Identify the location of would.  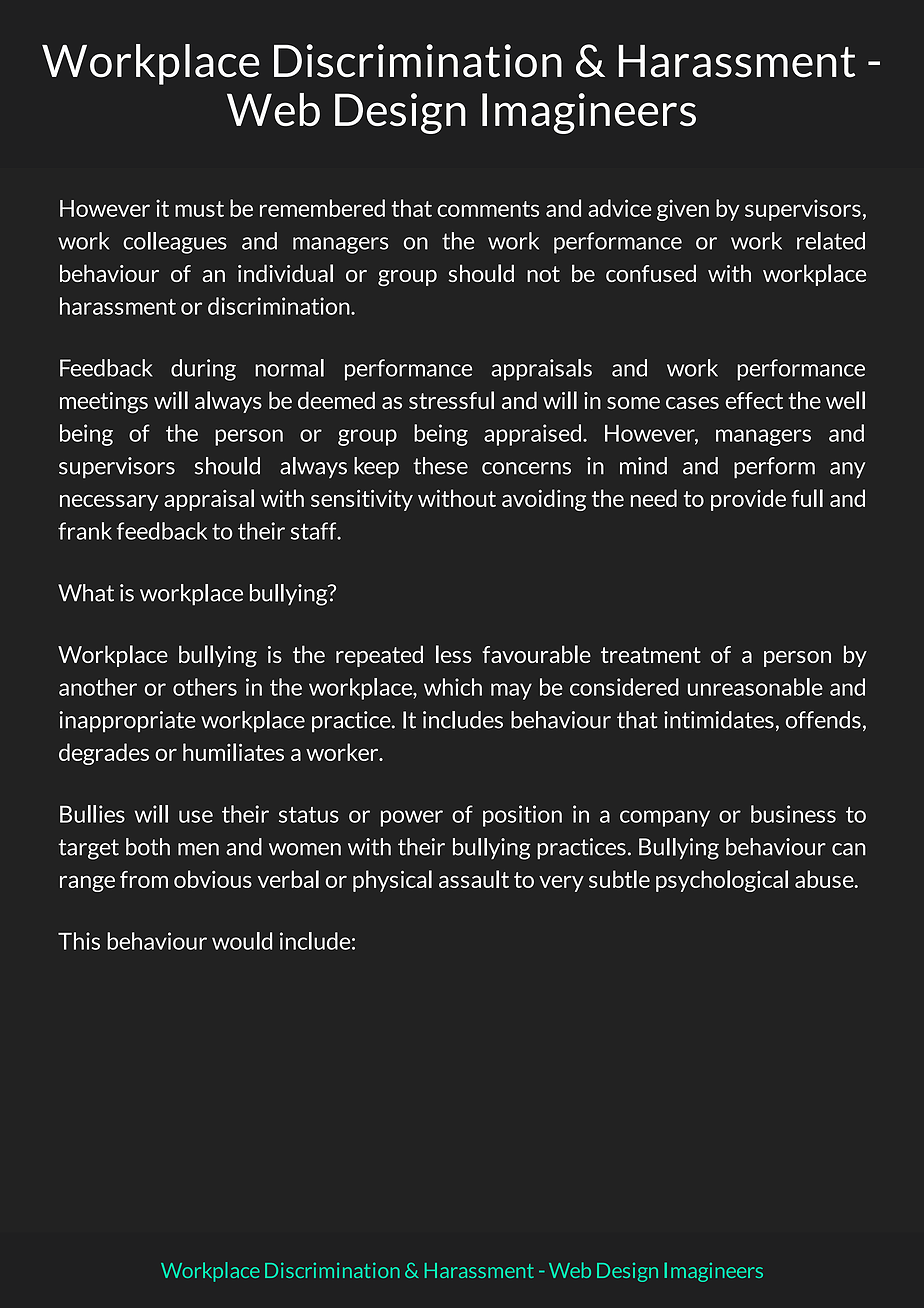
(242, 941).
